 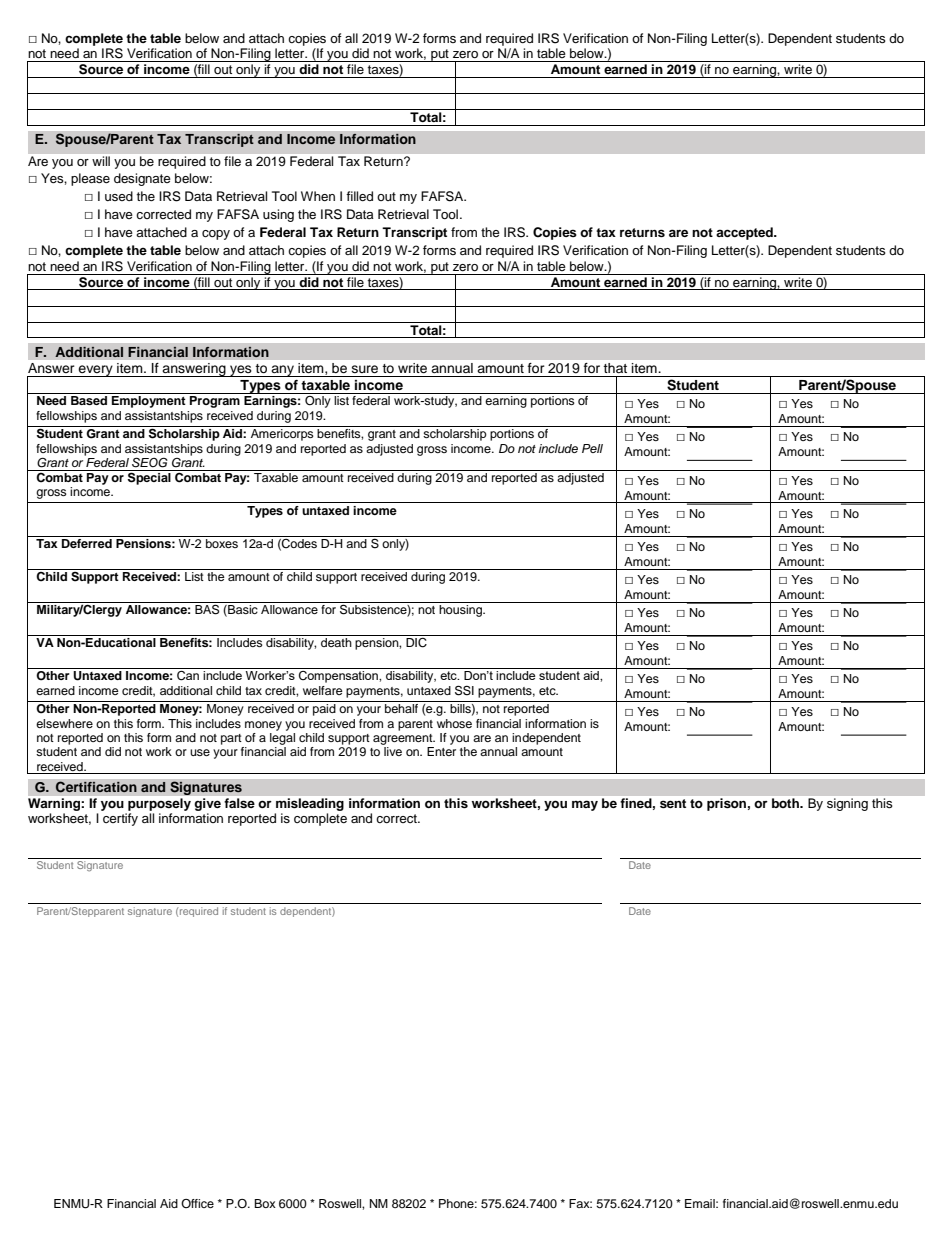 What do you see at coordinates (197, 1203) in the screenshot?
I see `Office` at bounding box center [197, 1203].
